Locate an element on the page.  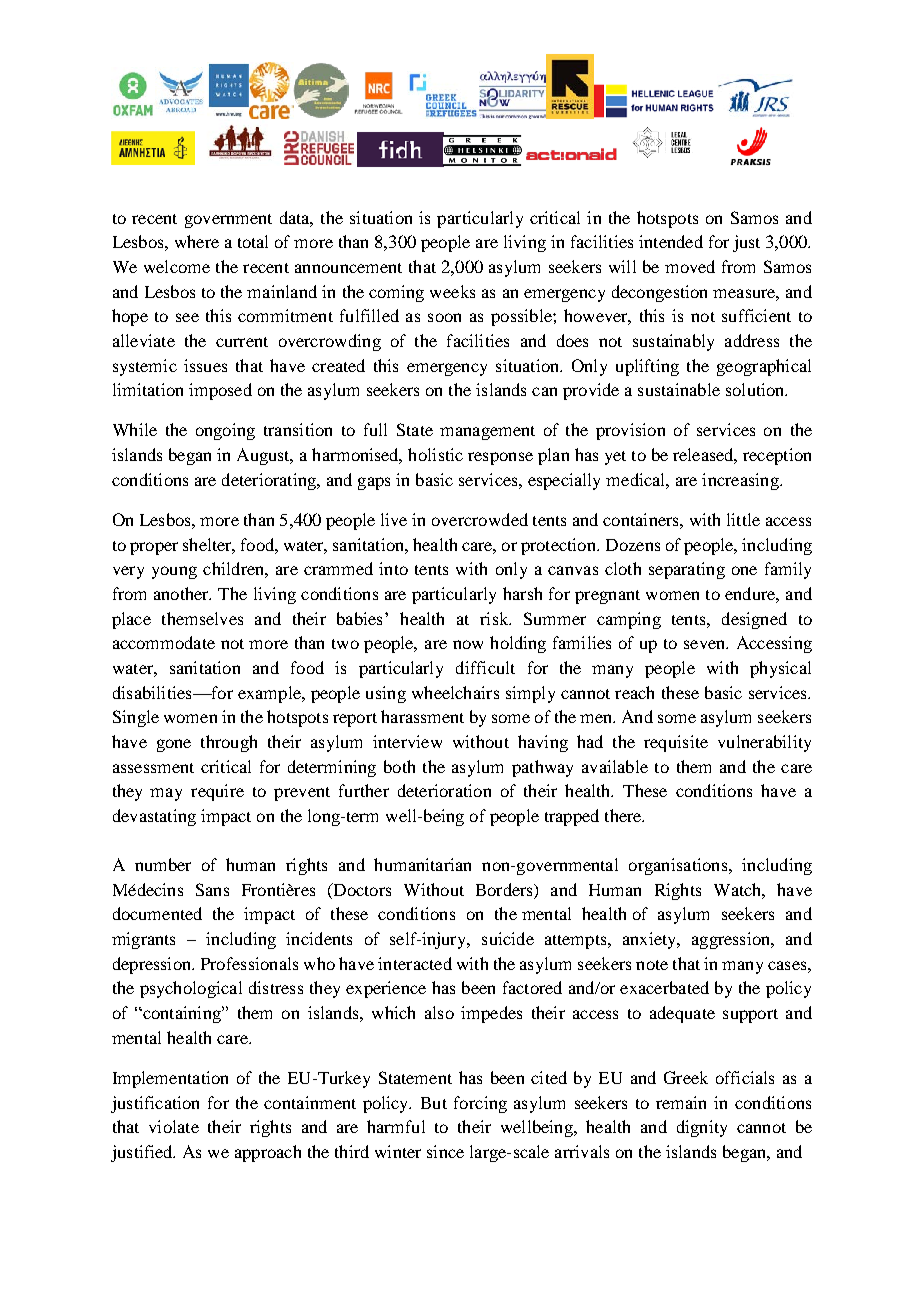
separating is located at coordinates (687, 570).
